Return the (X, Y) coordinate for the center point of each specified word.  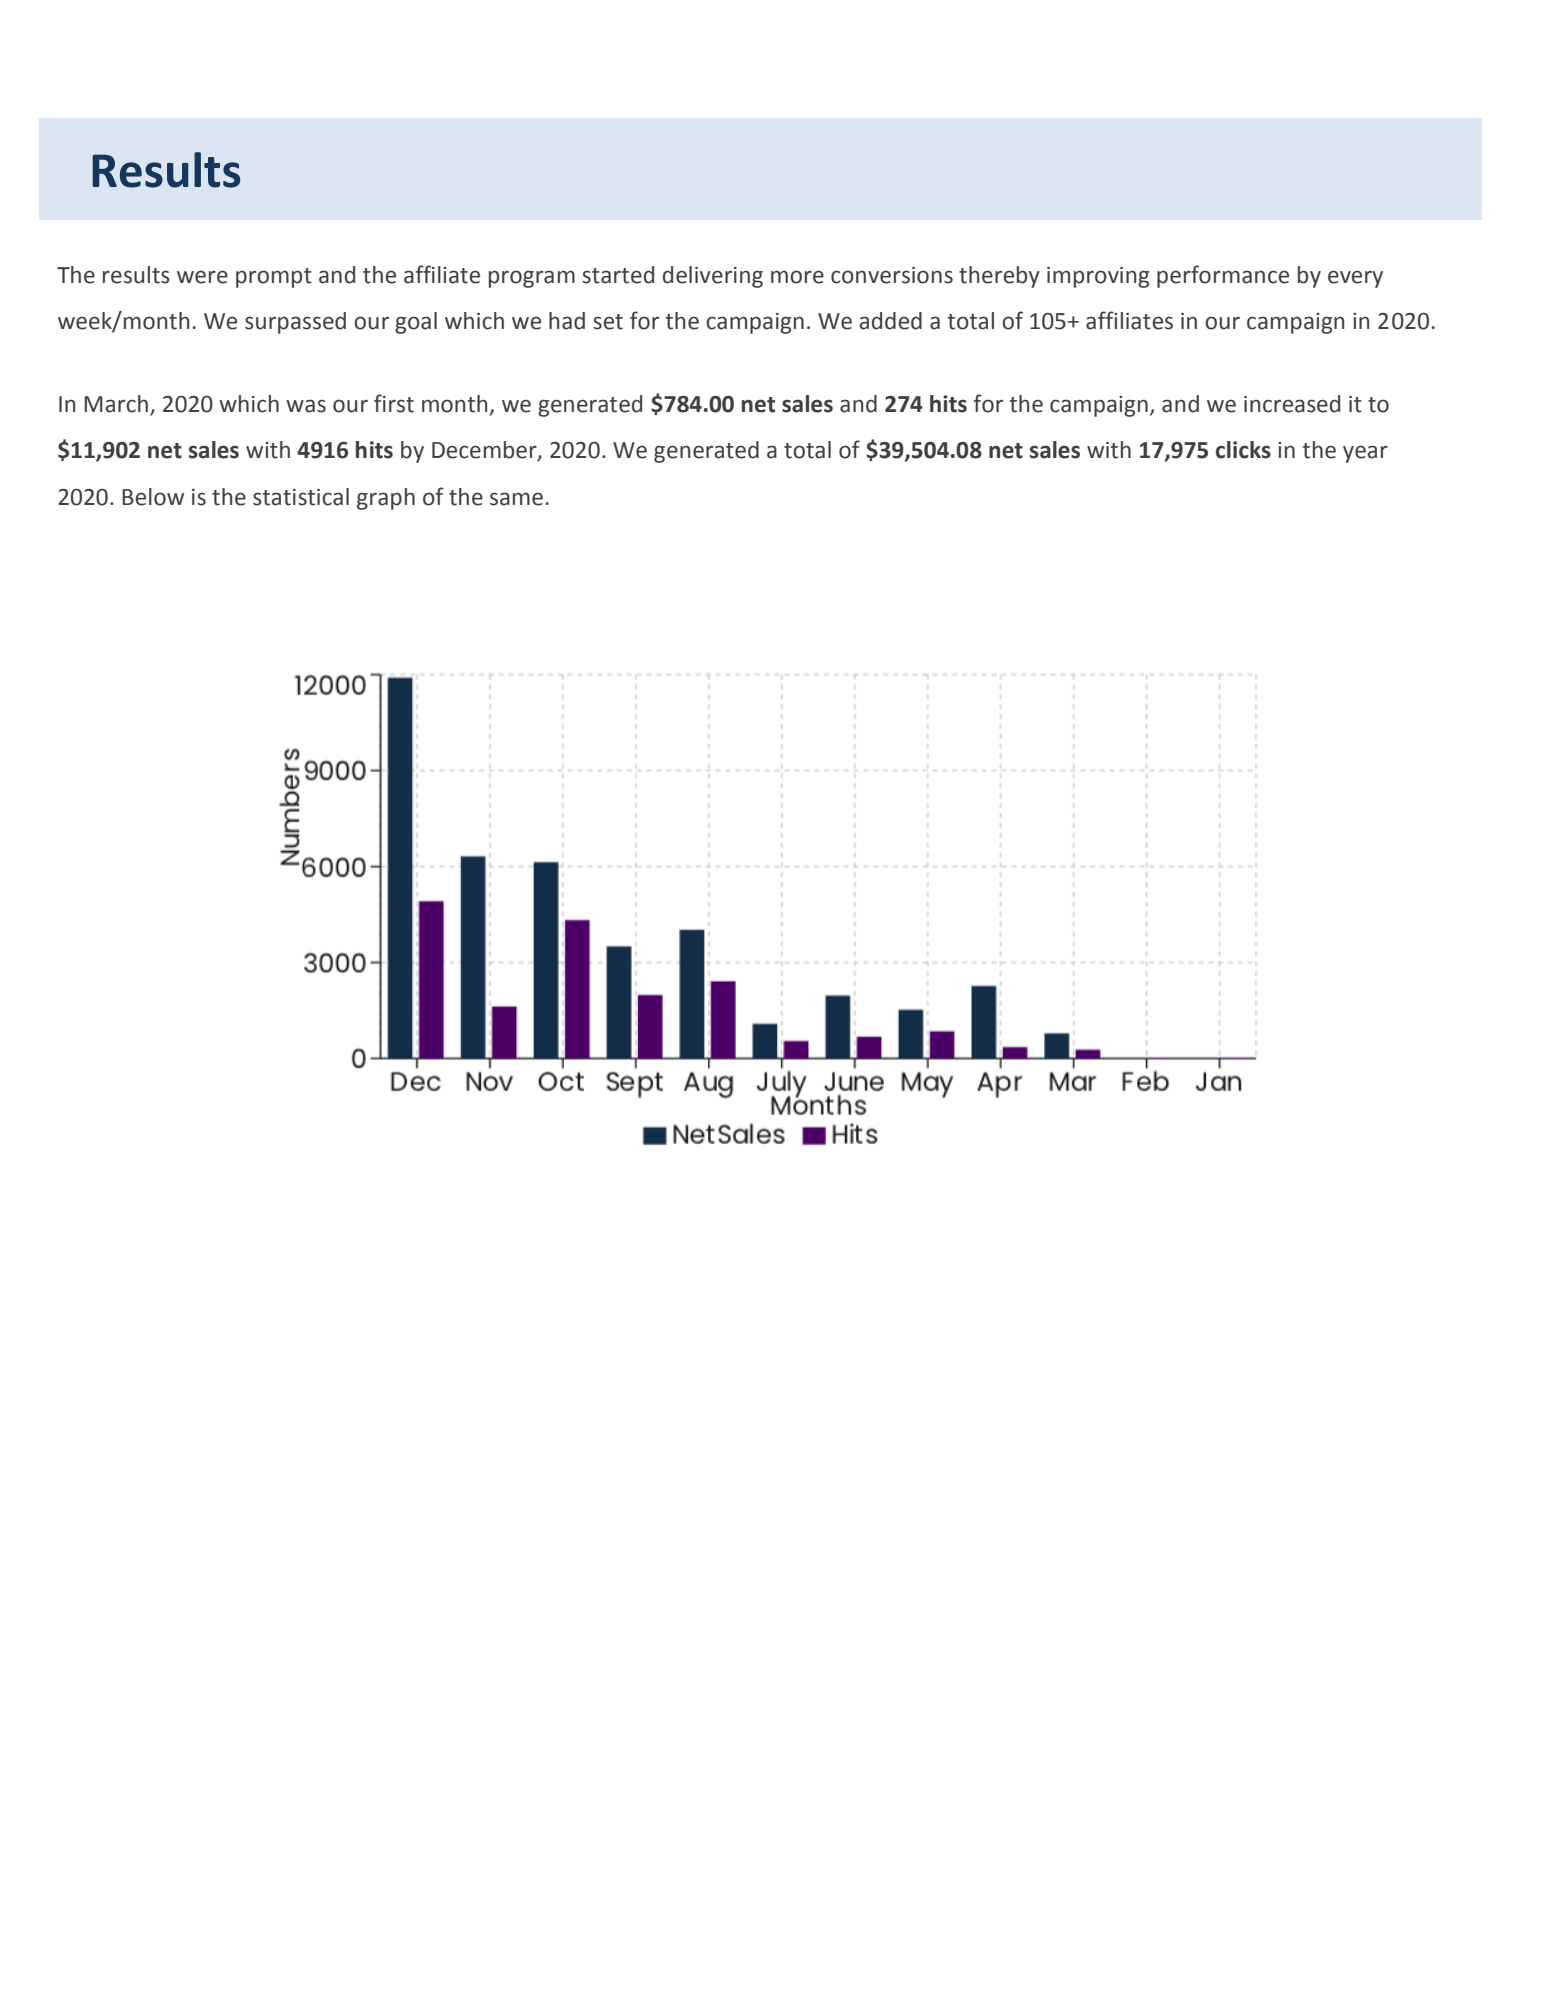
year (1365, 454)
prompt (274, 278)
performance (1223, 276)
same (516, 499)
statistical (301, 497)
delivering (713, 277)
